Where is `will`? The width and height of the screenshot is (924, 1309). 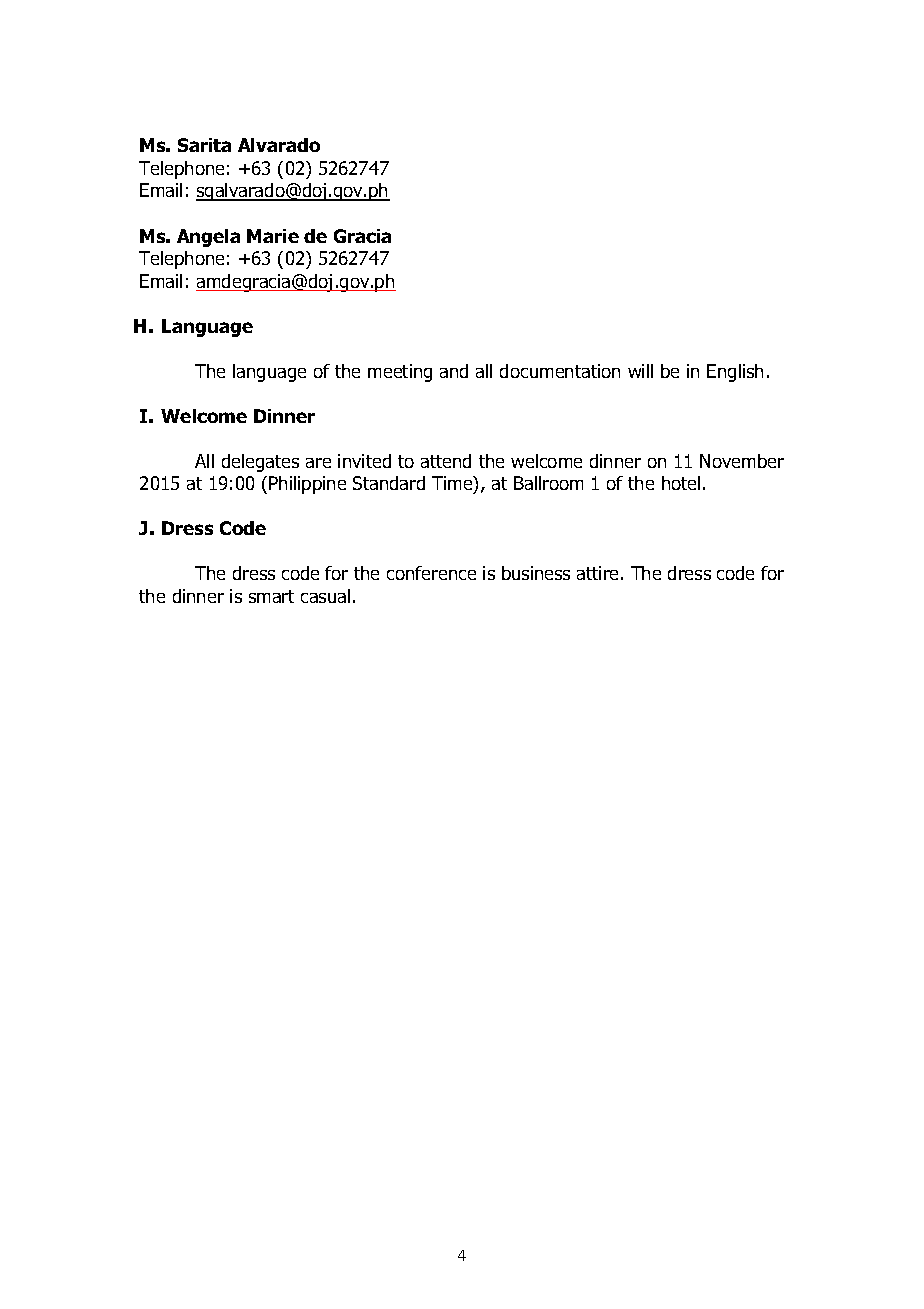
will is located at coordinates (640, 371).
